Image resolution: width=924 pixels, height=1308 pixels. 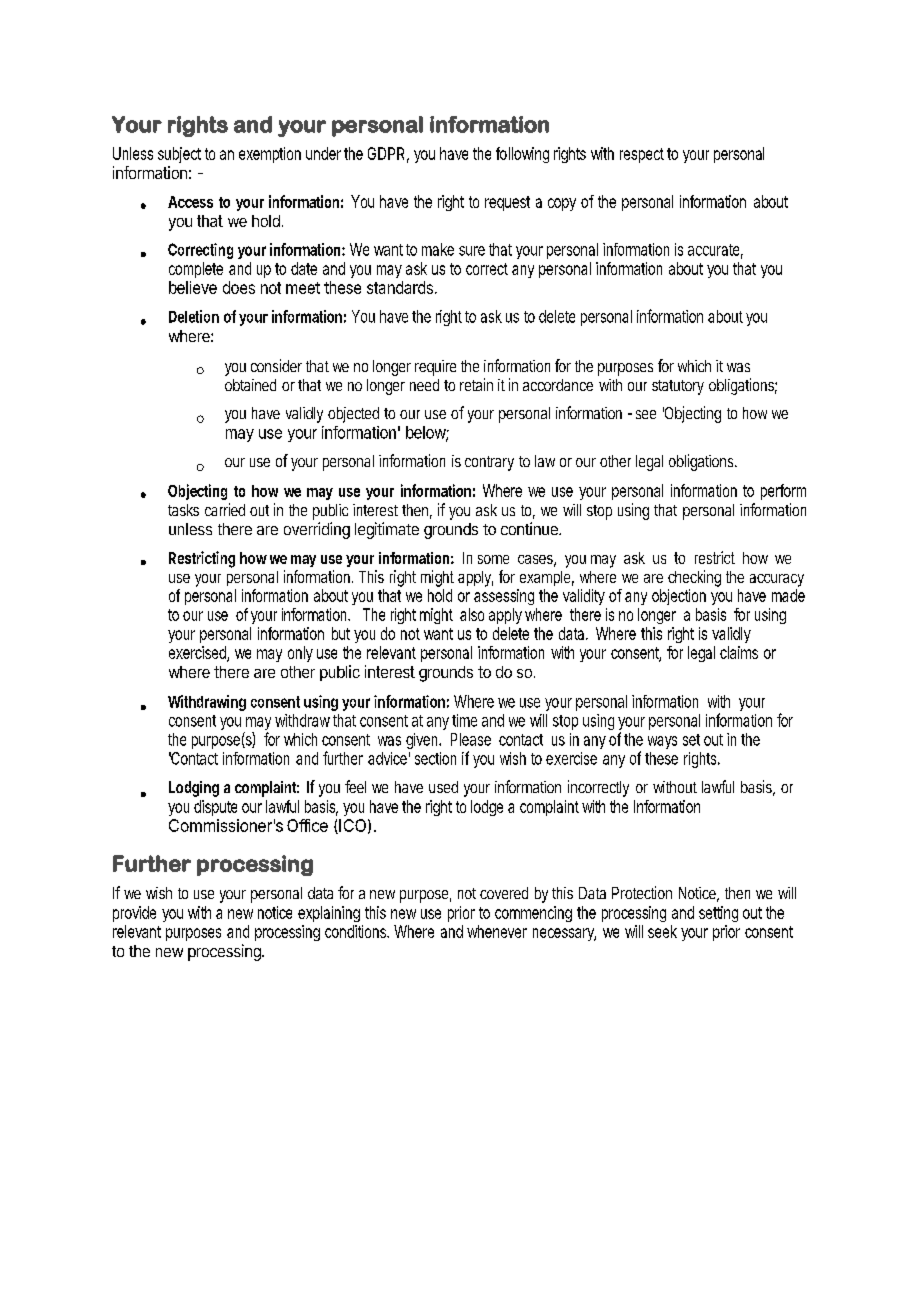 What do you see at coordinates (493, 559) in the screenshot?
I see `some` at bounding box center [493, 559].
